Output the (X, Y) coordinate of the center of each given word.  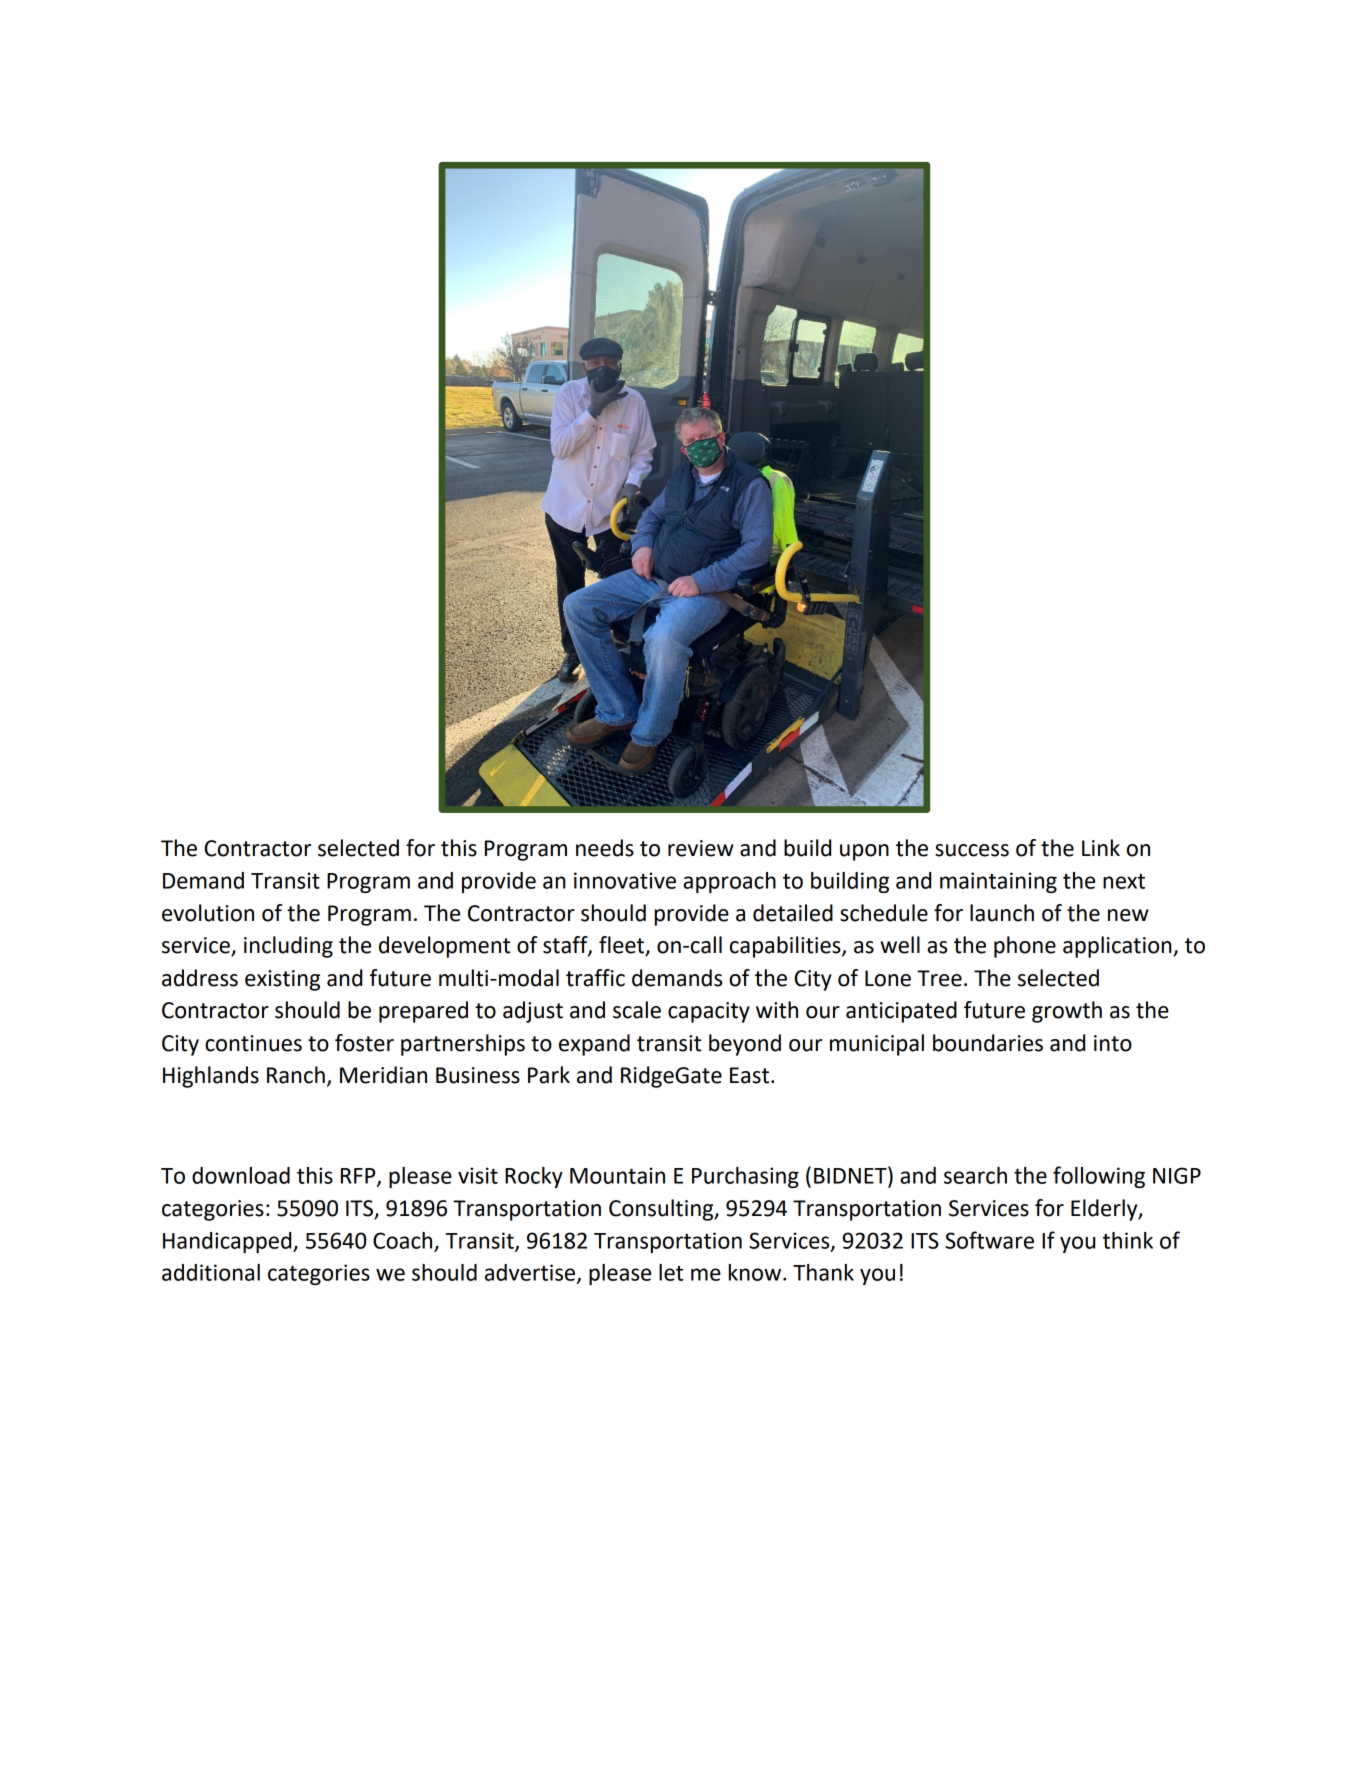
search (975, 1175)
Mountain (617, 1175)
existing (282, 980)
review (701, 848)
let (671, 1272)
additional (211, 1272)
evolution (208, 913)
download (241, 1175)
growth (1067, 1012)
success (972, 850)
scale (637, 1010)
